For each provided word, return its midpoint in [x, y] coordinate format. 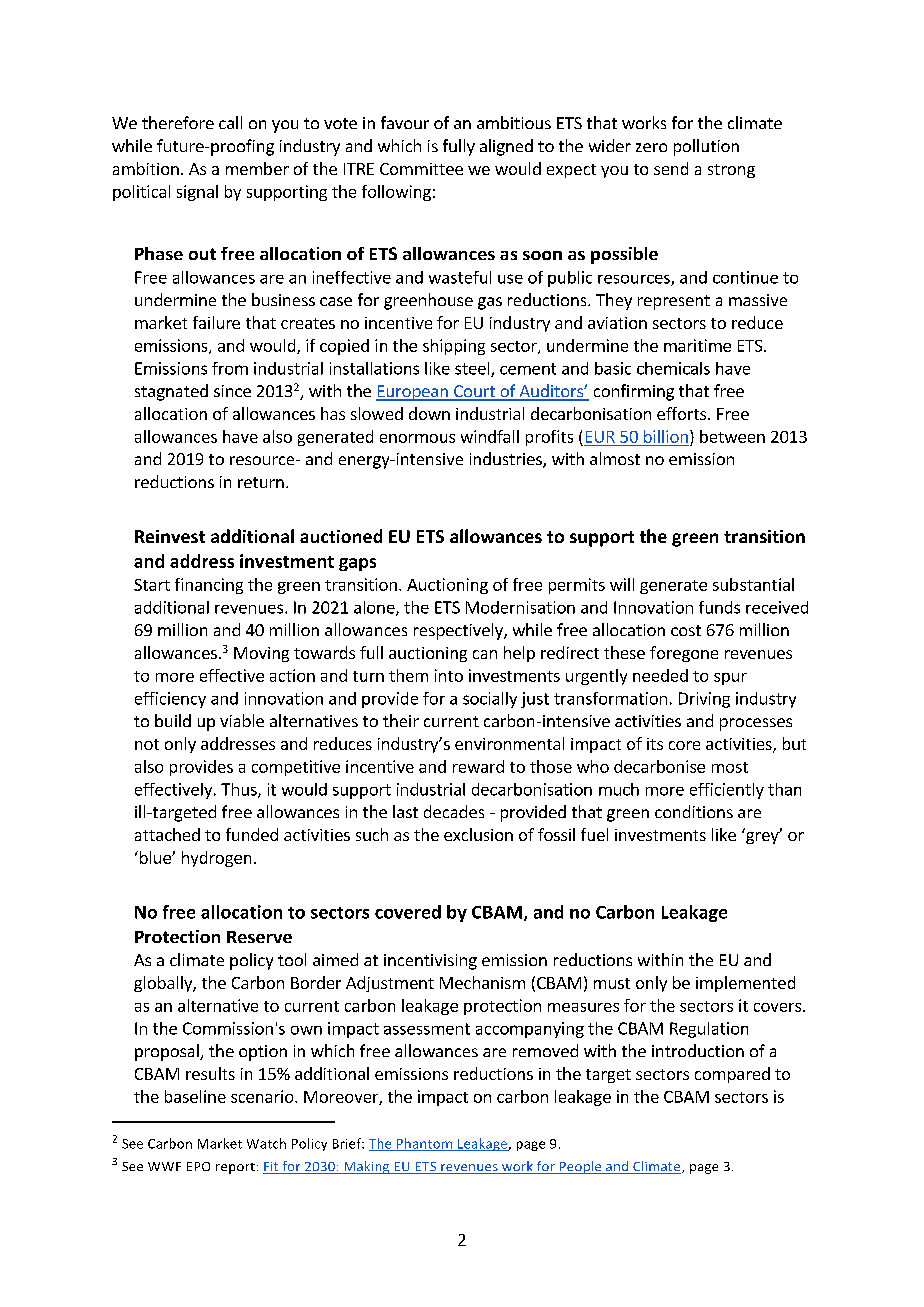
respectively [459, 631]
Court [474, 392]
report [235, 1168]
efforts [683, 413]
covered [408, 912]
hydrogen [216, 859]
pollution [706, 147]
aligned [506, 147]
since [232, 391]
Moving [261, 654]
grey [763, 837]
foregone [684, 654]
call [230, 122]
